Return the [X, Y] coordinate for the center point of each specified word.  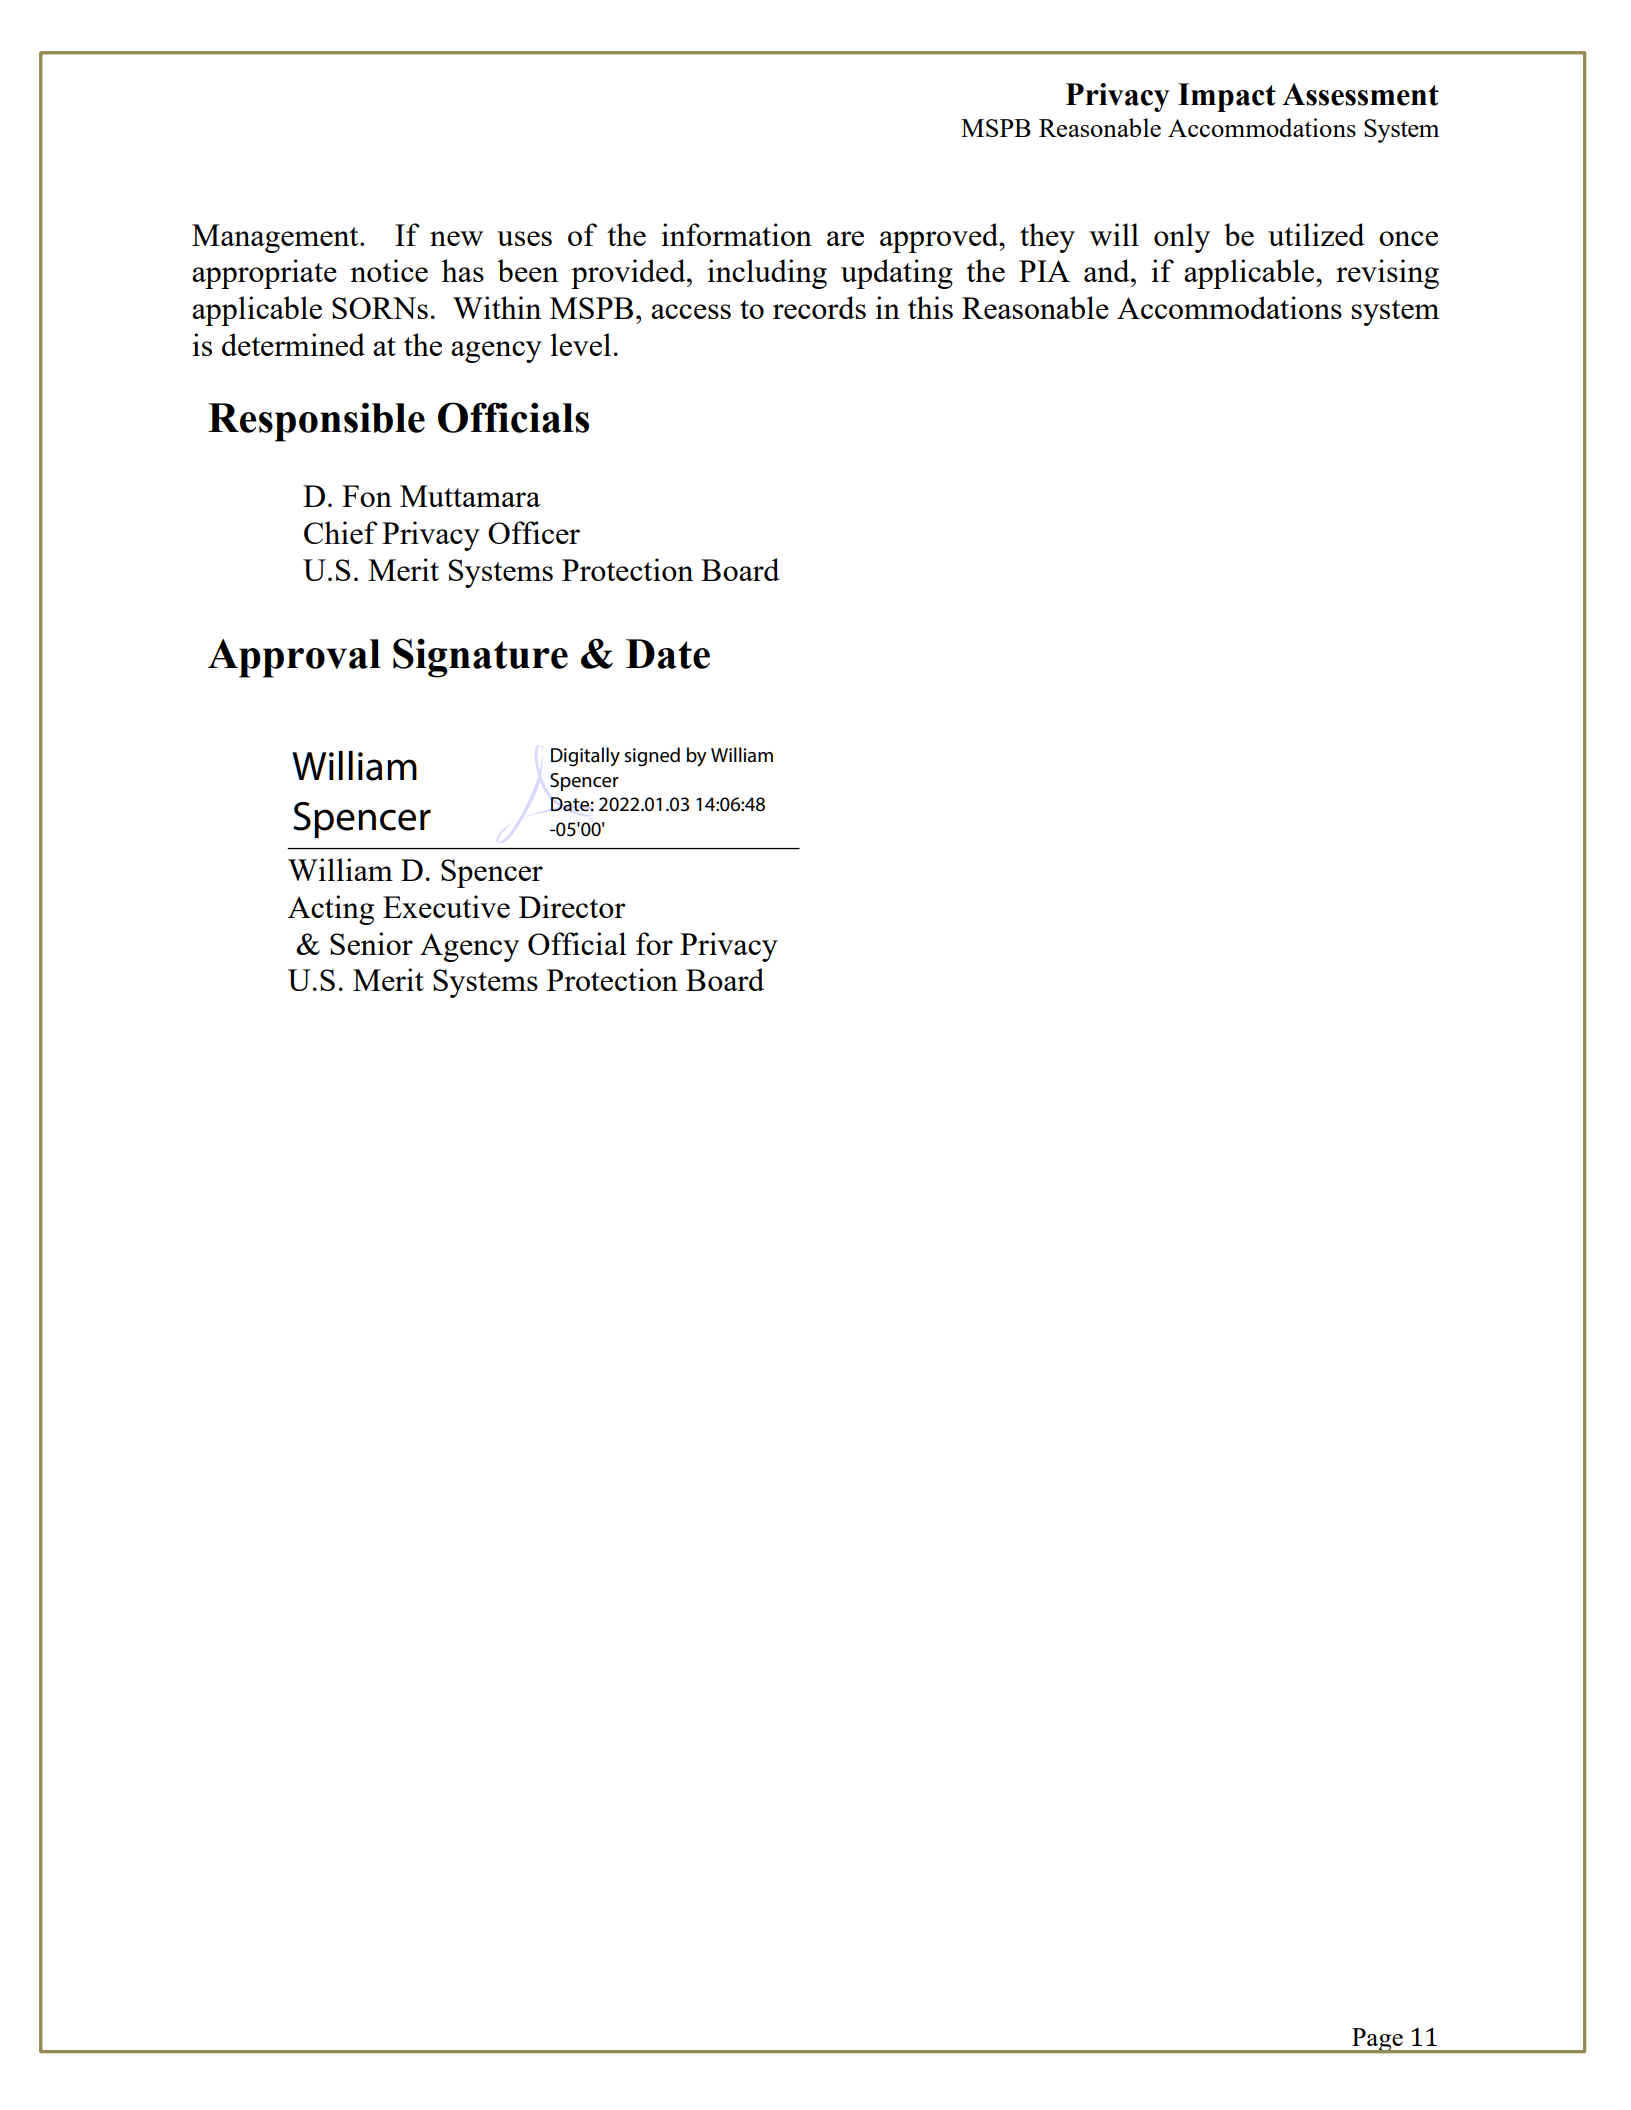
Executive [446, 906]
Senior [371, 943]
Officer [534, 532]
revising [1387, 274]
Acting [331, 910]
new [456, 238]
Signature [480, 658]
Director [572, 906]
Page [1377, 2040]
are [845, 238]
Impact [1227, 97]
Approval [294, 658]
